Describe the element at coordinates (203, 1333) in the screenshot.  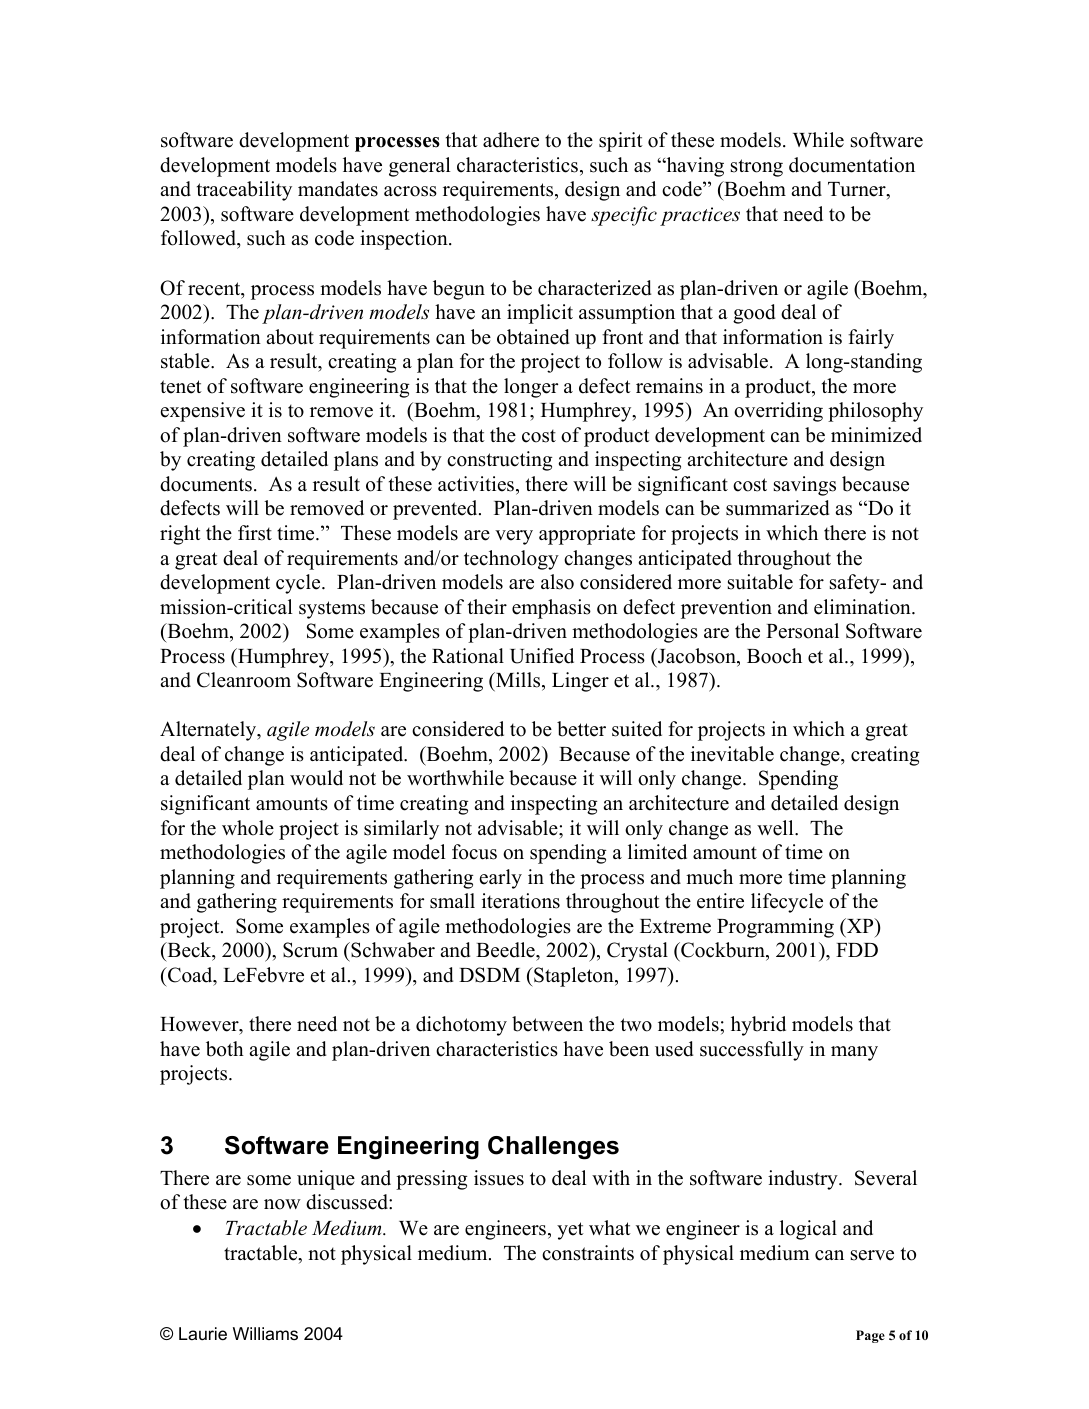
I see `Laurie` at that location.
